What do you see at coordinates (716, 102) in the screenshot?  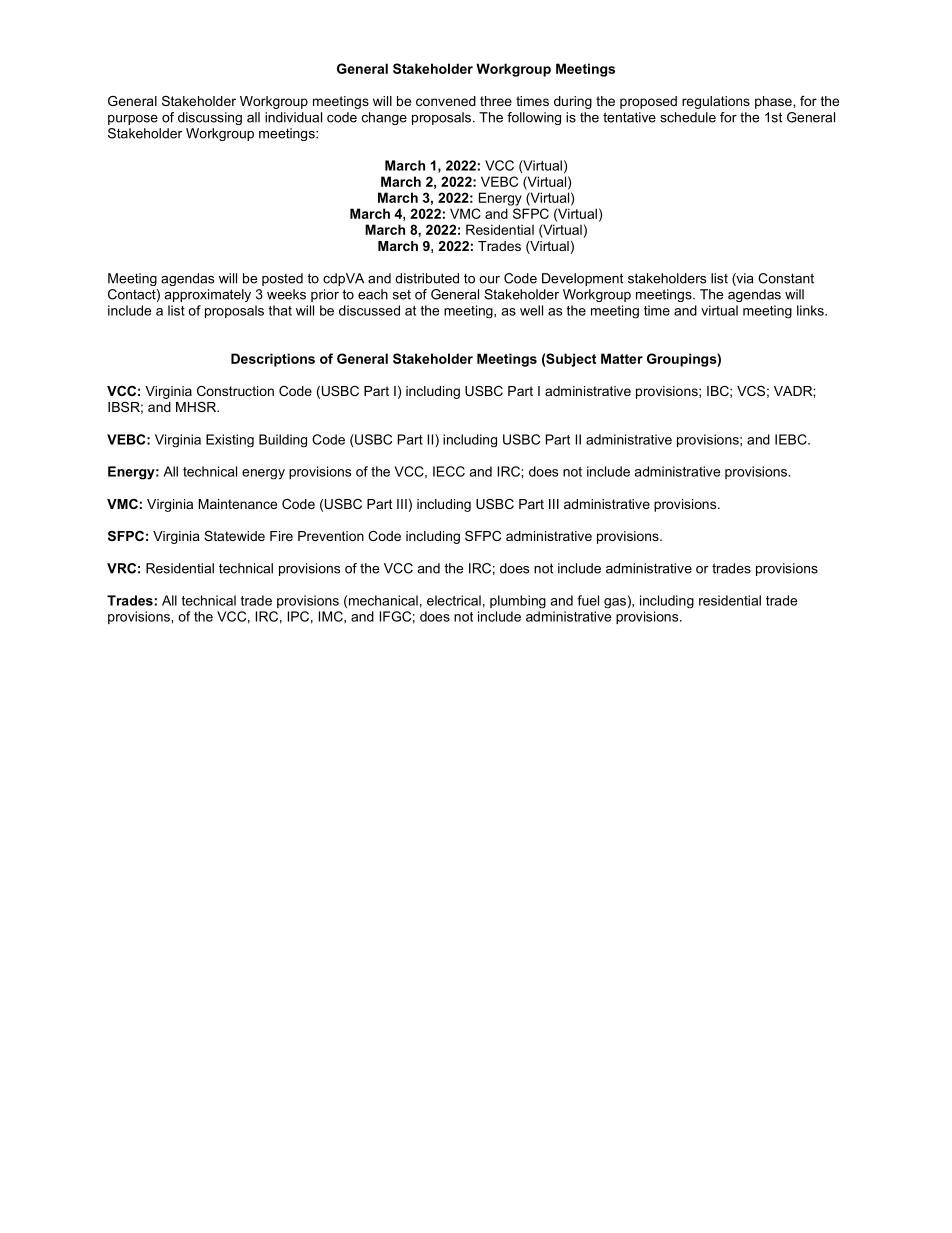 I see `regulations` at bounding box center [716, 102].
